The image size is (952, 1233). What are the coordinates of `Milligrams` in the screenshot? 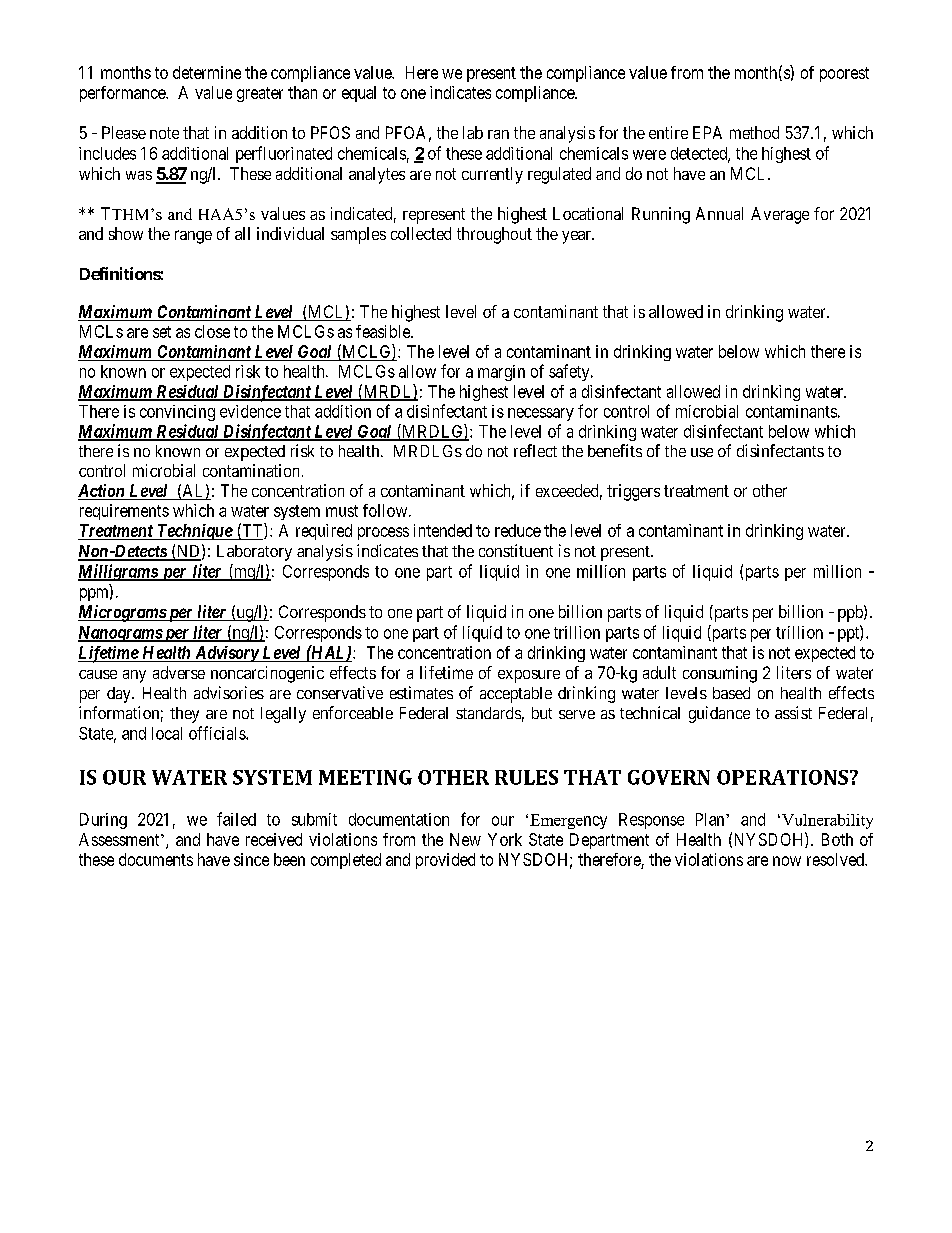 It's located at (118, 572).
